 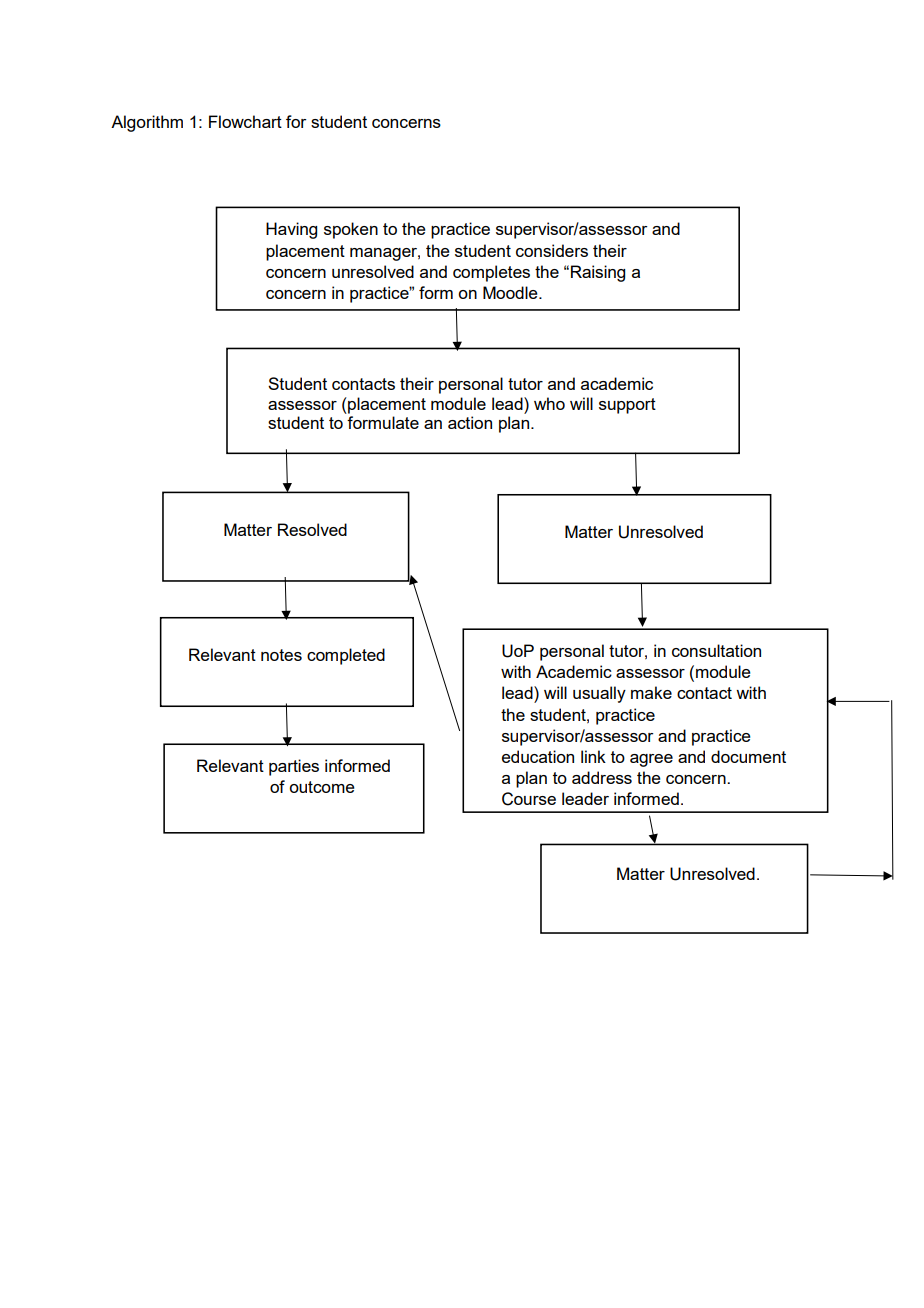 What do you see at coordinates (651, 760) in the page?
I see `agree` at bounding box center [651, 760].
